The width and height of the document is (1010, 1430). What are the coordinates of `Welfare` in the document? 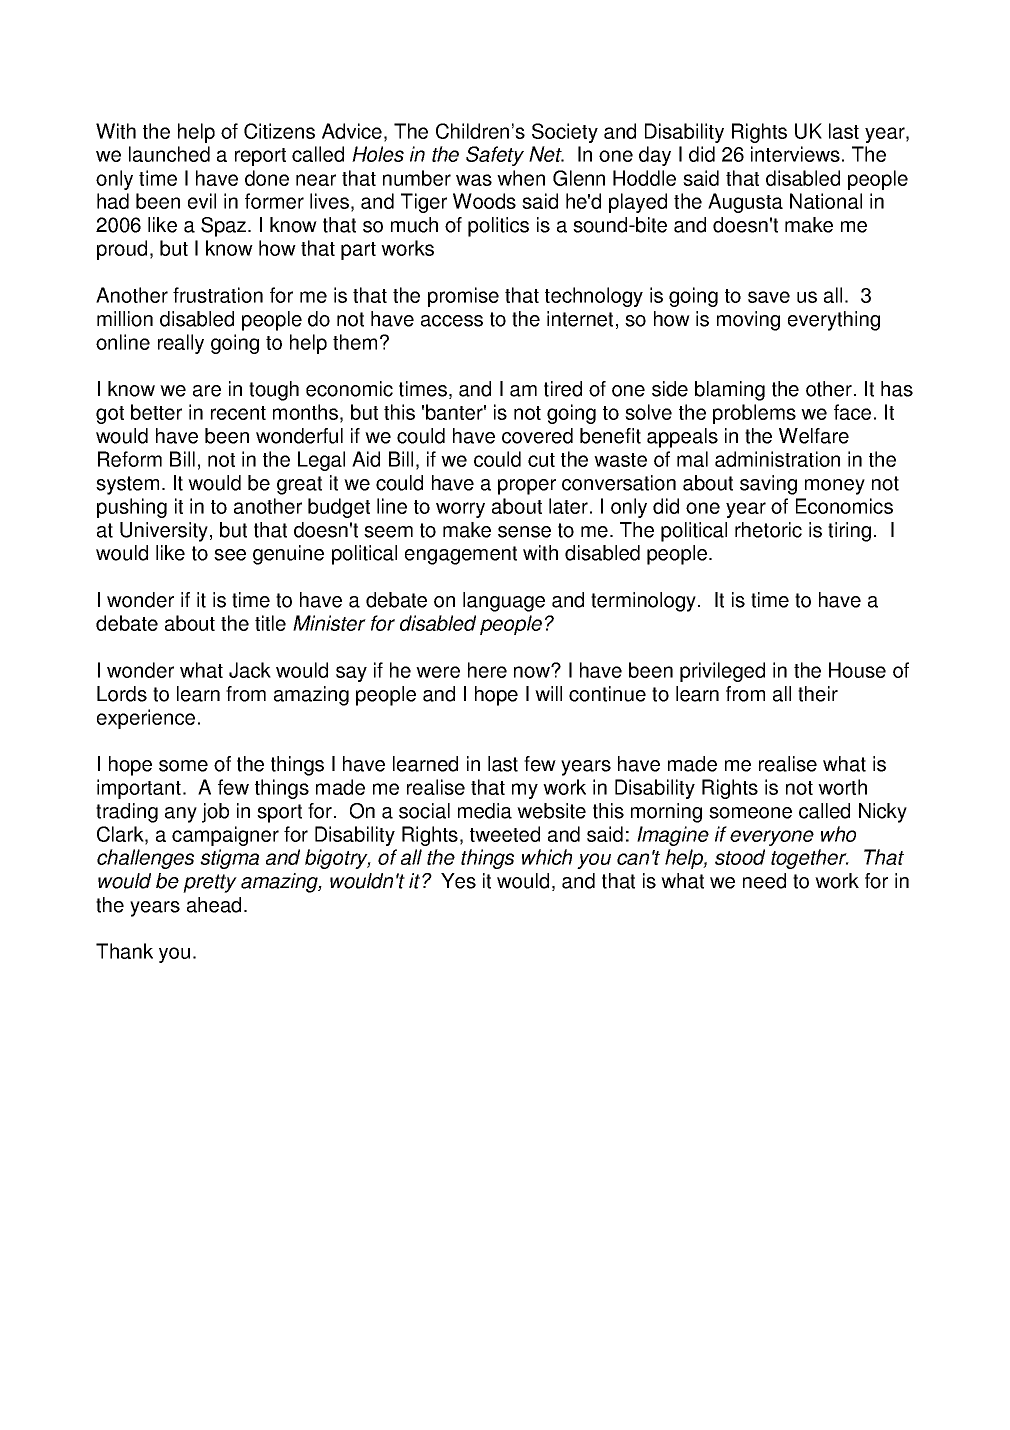 It's located at (814, 436).
